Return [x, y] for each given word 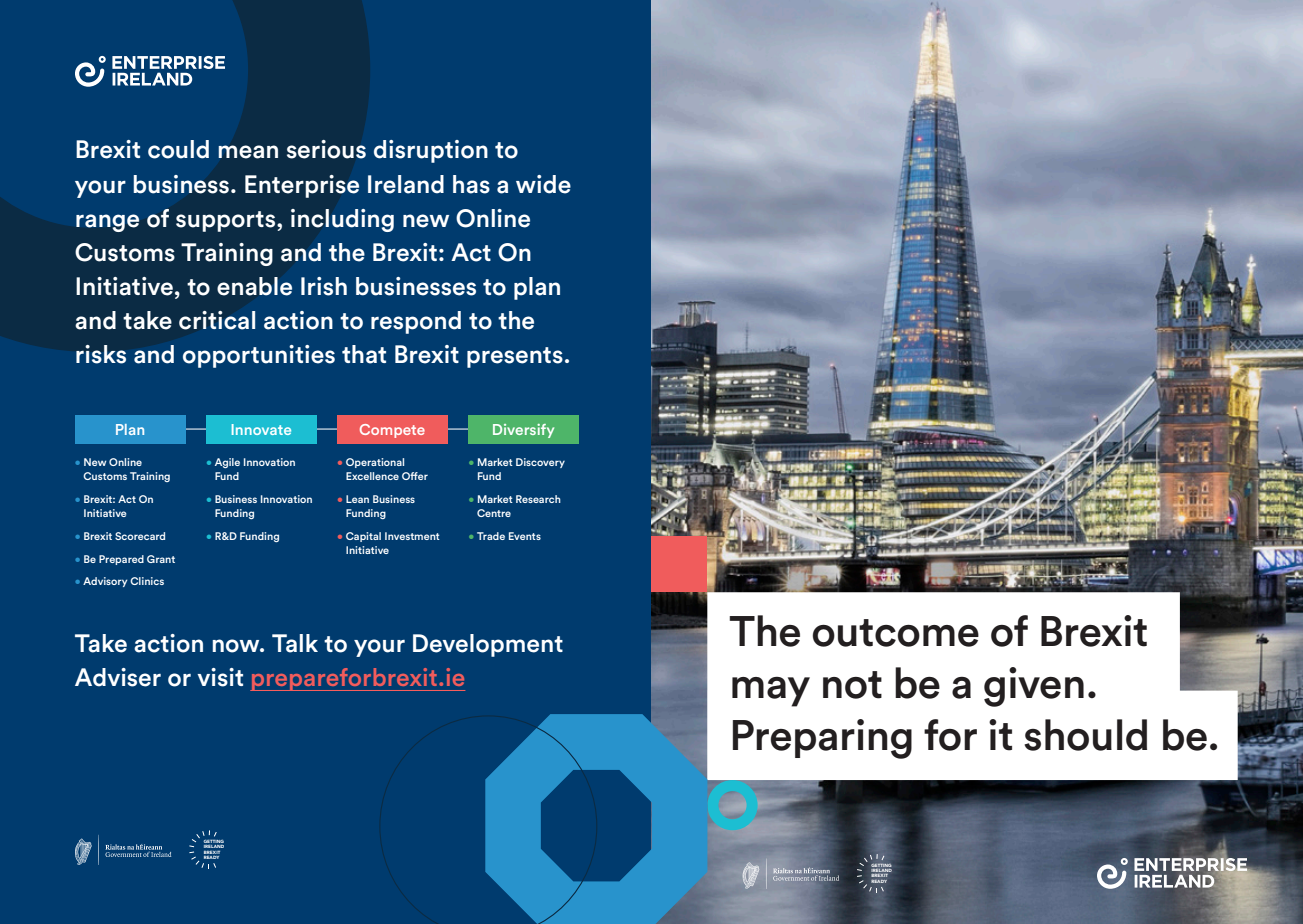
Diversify [523, 431]
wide [543, 184]
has [471, 184]
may [771, 692]
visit [220, 677]
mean [248, 152]
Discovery [540, 463]
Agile [227, 463]
